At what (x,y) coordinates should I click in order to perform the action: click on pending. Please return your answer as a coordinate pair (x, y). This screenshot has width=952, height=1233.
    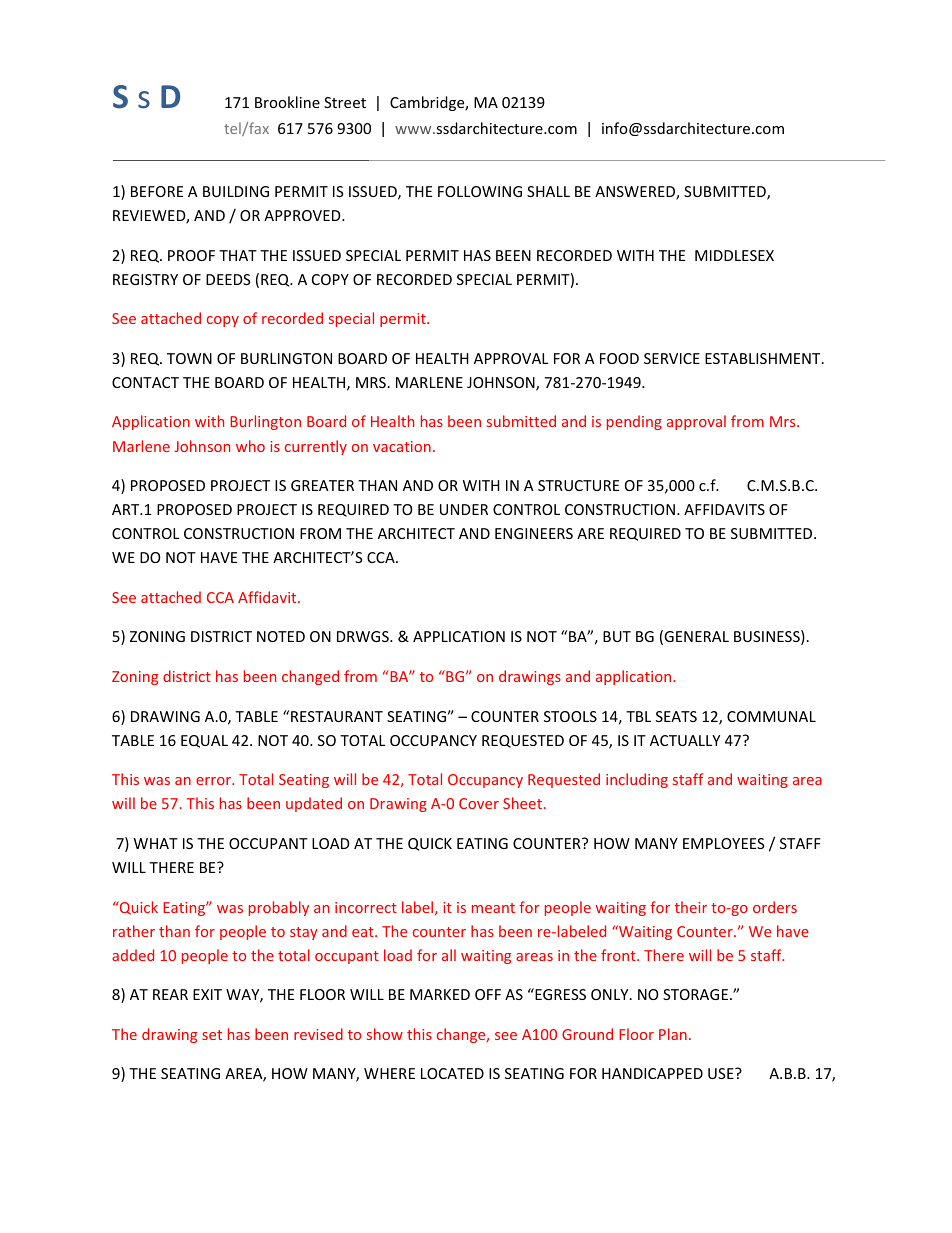
    Looking at the image, I should click on (634, 422).
